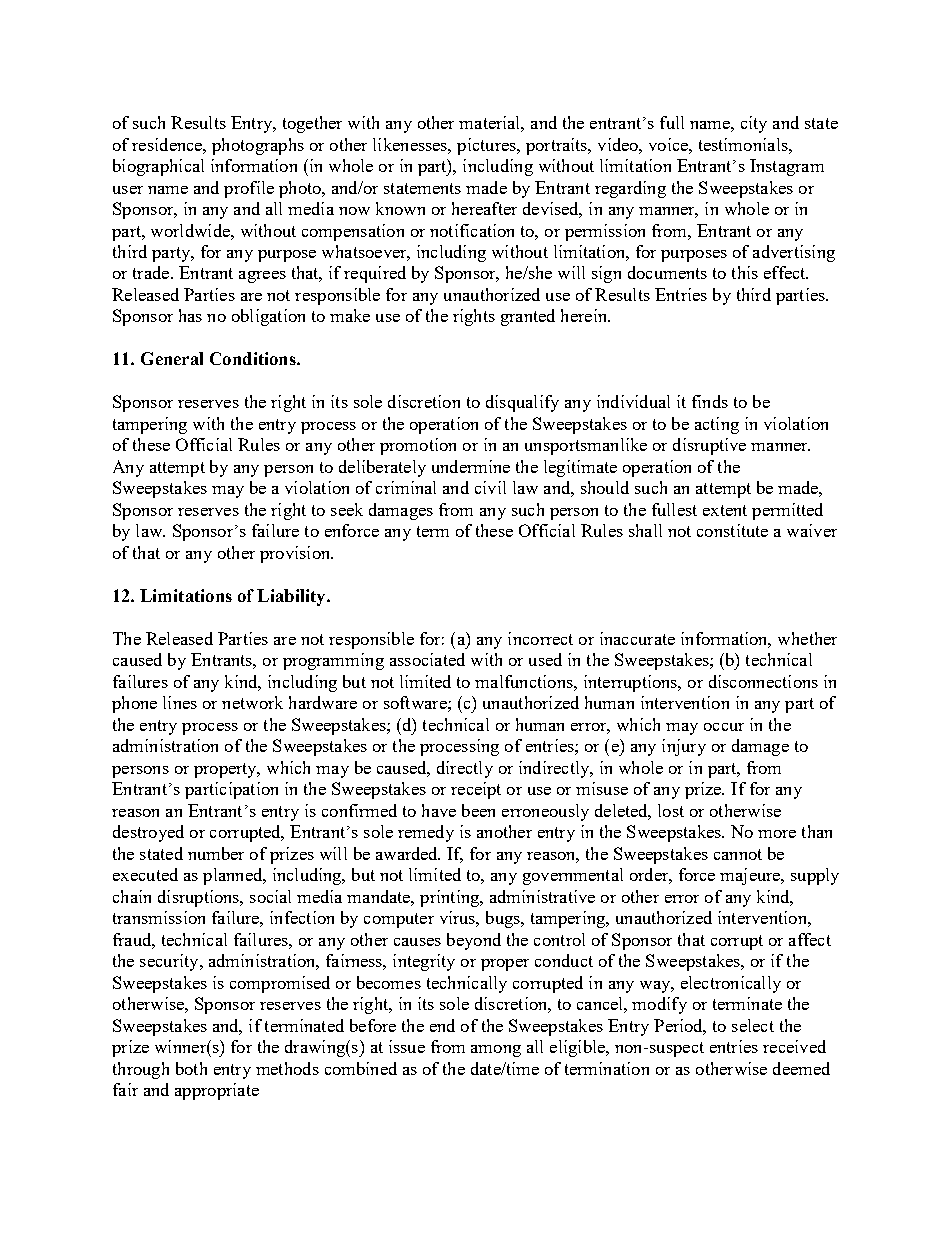  What do you see at coordinates (710, 401) in the page?
I see `finds` at bounding box center [710, 401].
